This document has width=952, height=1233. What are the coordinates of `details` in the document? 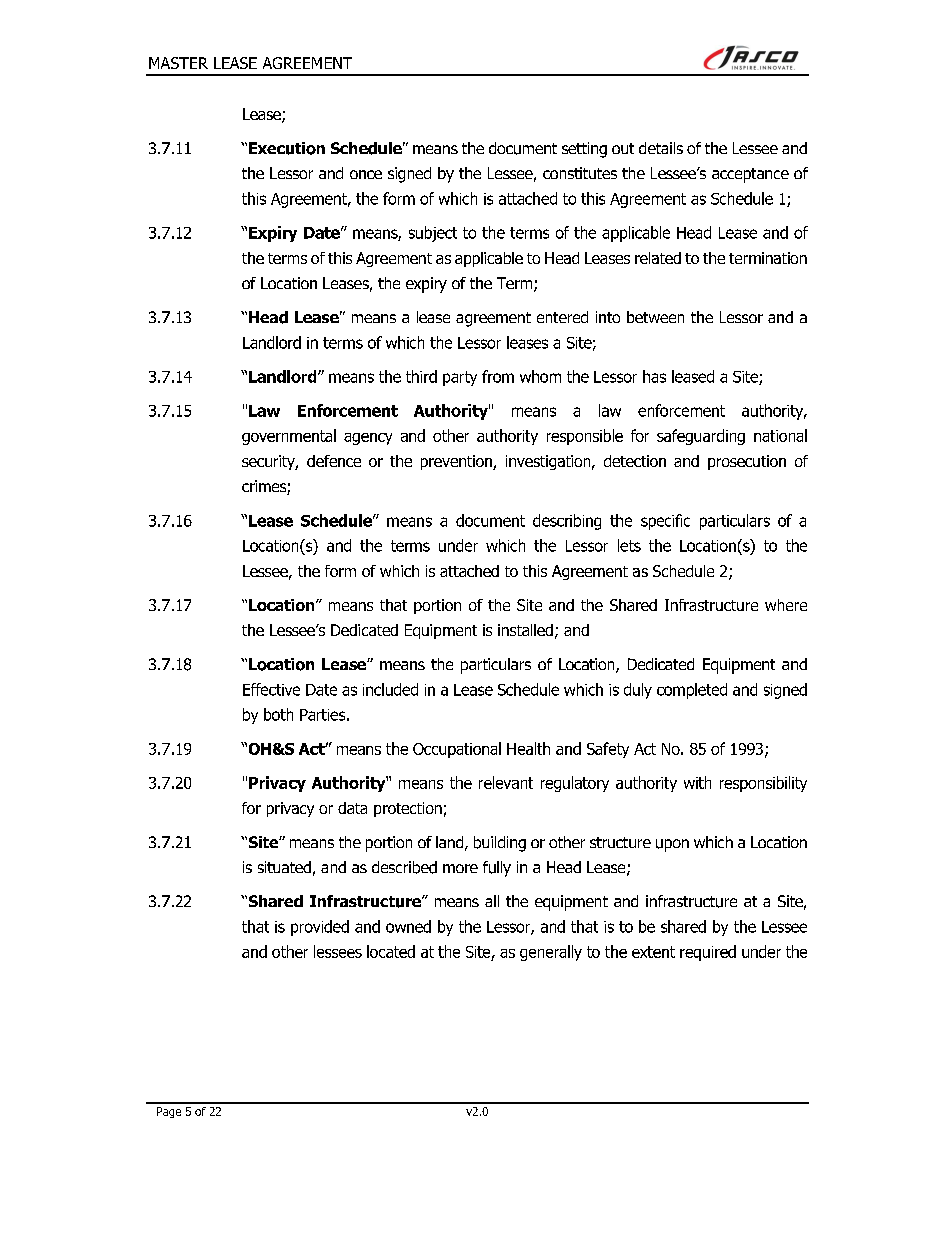 It's located at (661, 148).
